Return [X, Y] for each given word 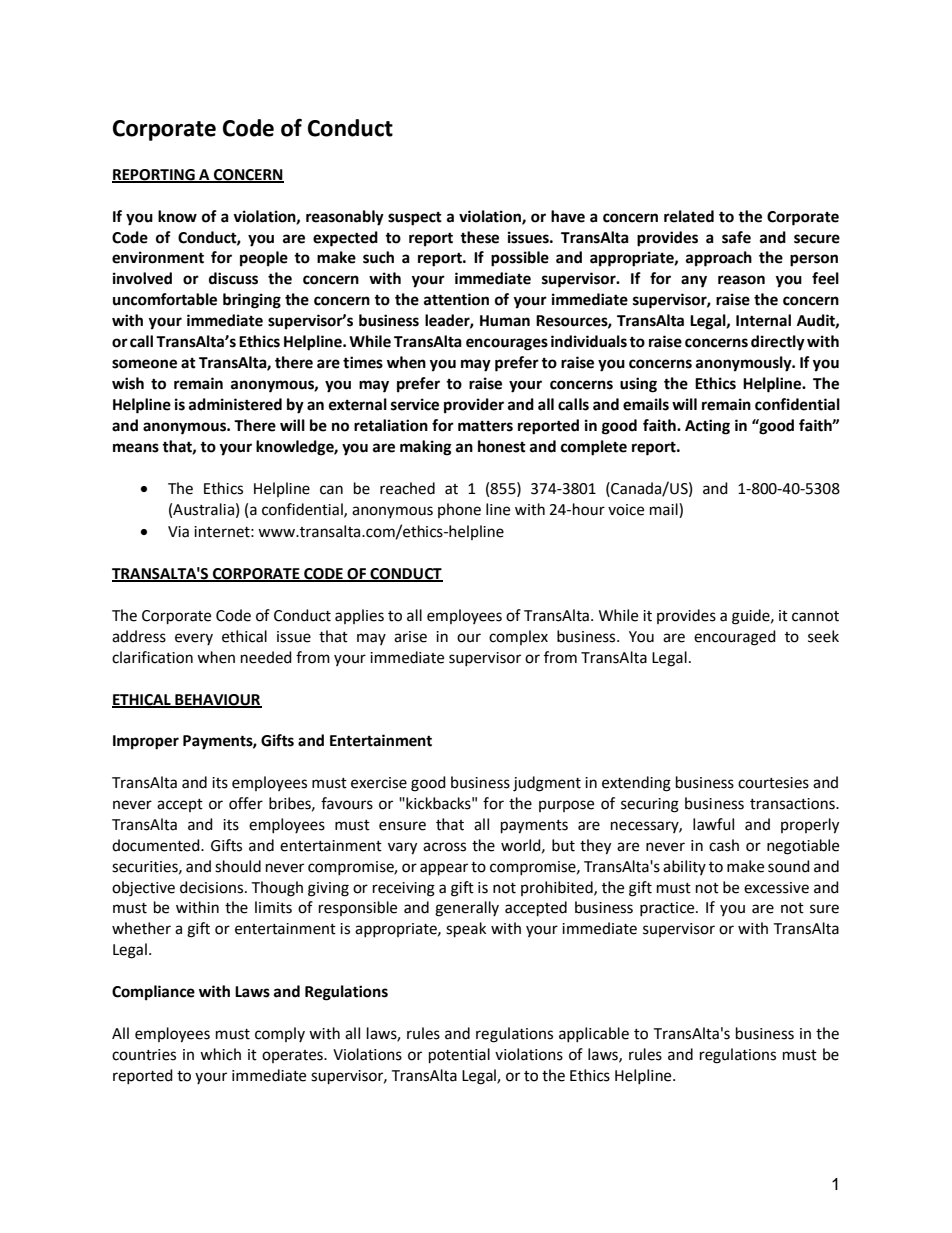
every [194, 639]
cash [724, 845]
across [444, 847]
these [479, 237]
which [220, 1054]
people [264, 259]
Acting [707, 427]
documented [157, 845]
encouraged [735, 638]
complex [518, 637]
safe [736, 237]
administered [235, 404]
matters [485, 426]
